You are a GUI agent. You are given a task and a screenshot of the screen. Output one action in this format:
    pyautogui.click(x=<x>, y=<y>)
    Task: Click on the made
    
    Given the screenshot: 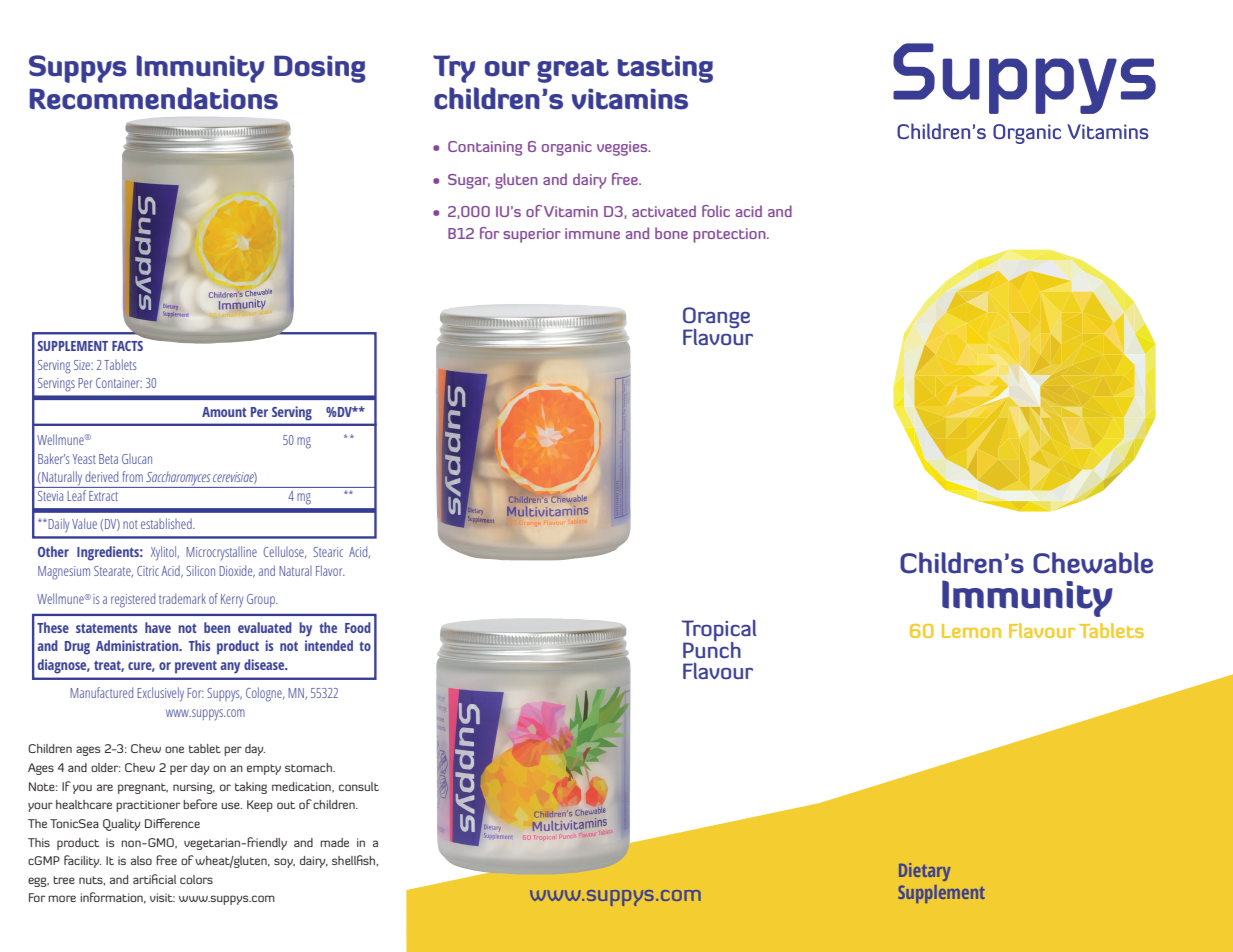 What is the action you would take?
    pyautogui.click(x=334, y=842)
